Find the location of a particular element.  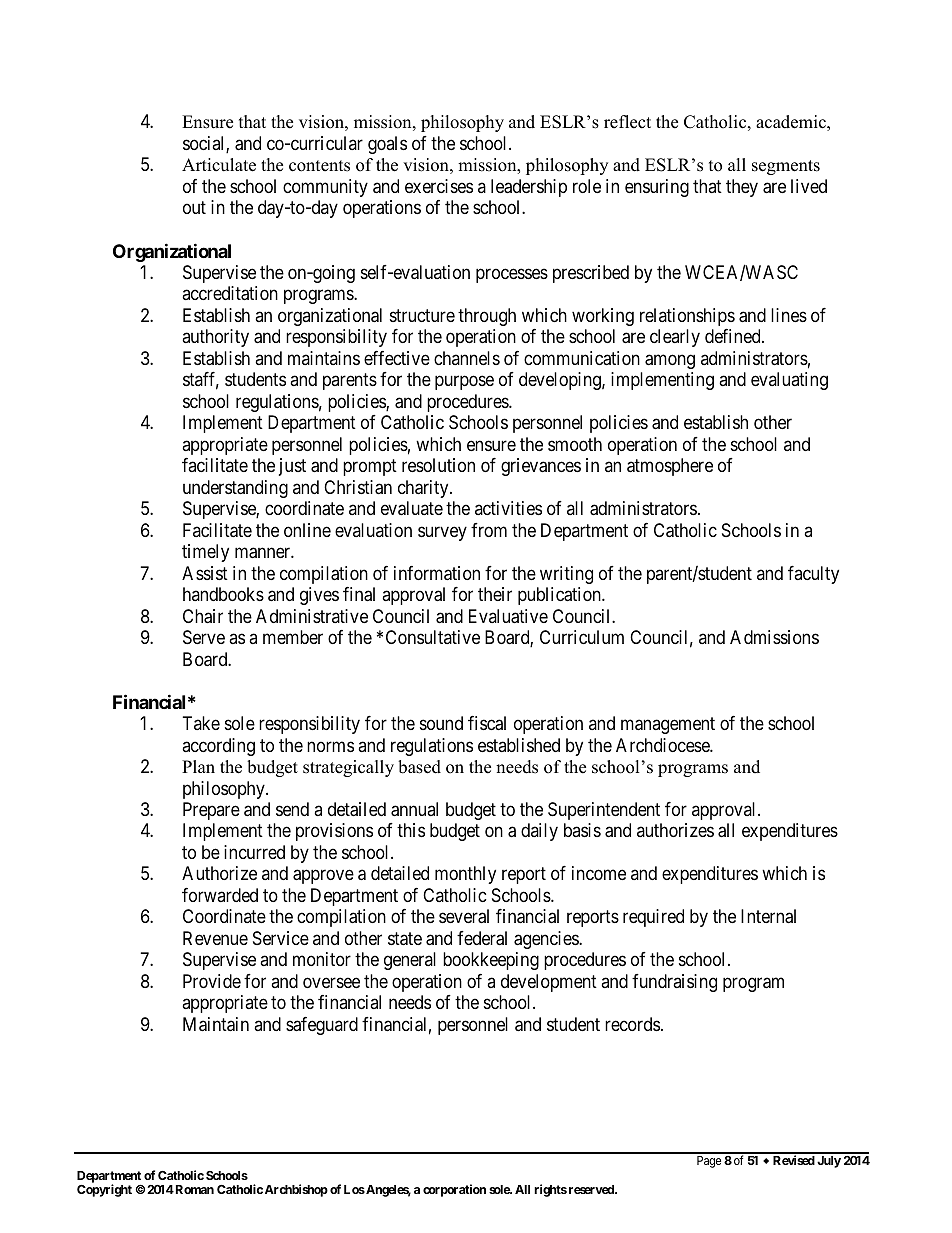

Chair is located at coordinates (203, 616).
